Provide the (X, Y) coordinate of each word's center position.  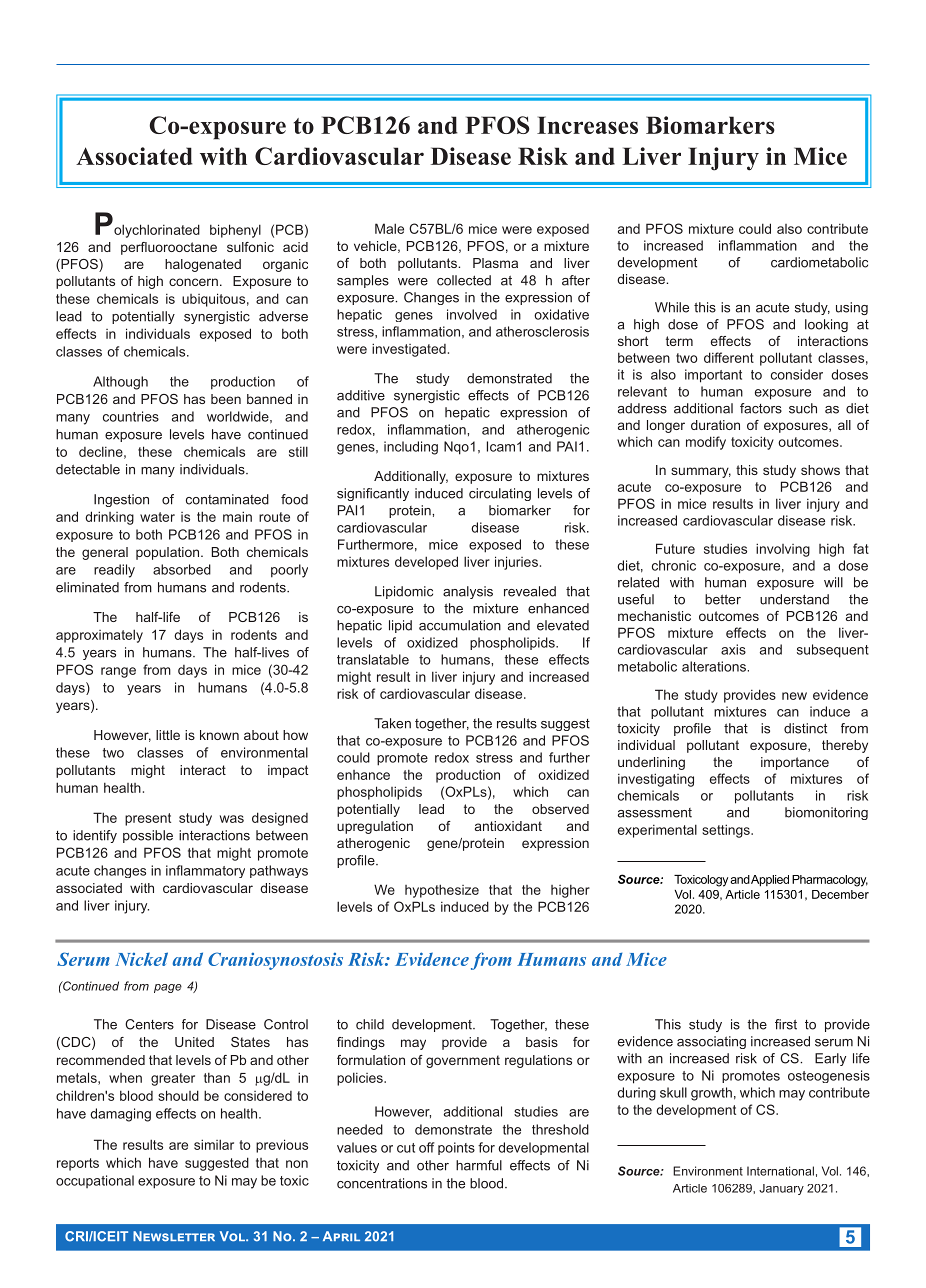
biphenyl (235, 231)
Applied (770, 881)
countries (131, 416)
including (411, 448)
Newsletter (174, 1236)
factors (761, 408)
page (168, 988)
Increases (587, 125)
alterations (714, 666)
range (118, 672)
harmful (479, 1165)
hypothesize (442, 891)
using (852, 308)
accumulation (460, 625)
